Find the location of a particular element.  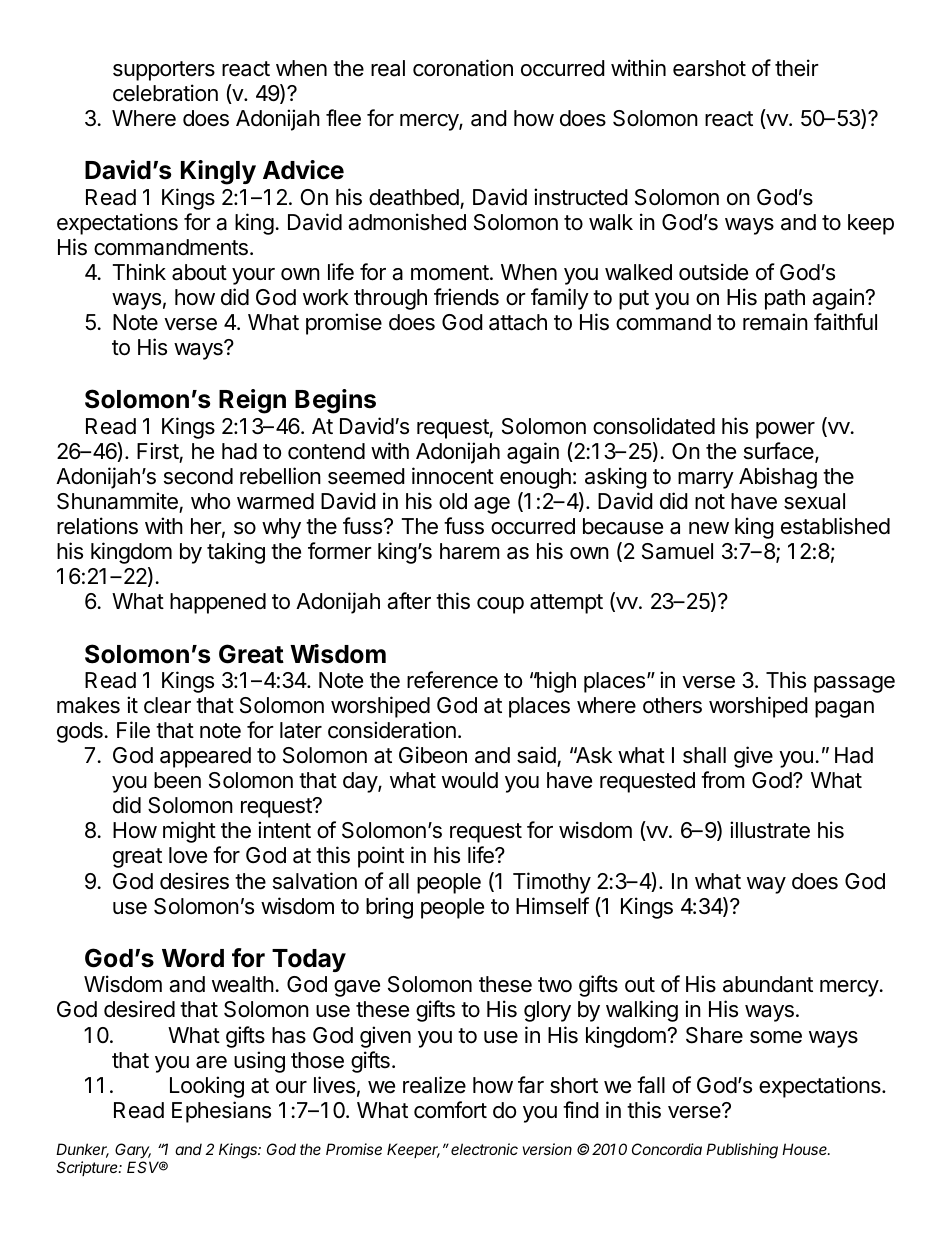

surface is located at coordinates (780, 452).
